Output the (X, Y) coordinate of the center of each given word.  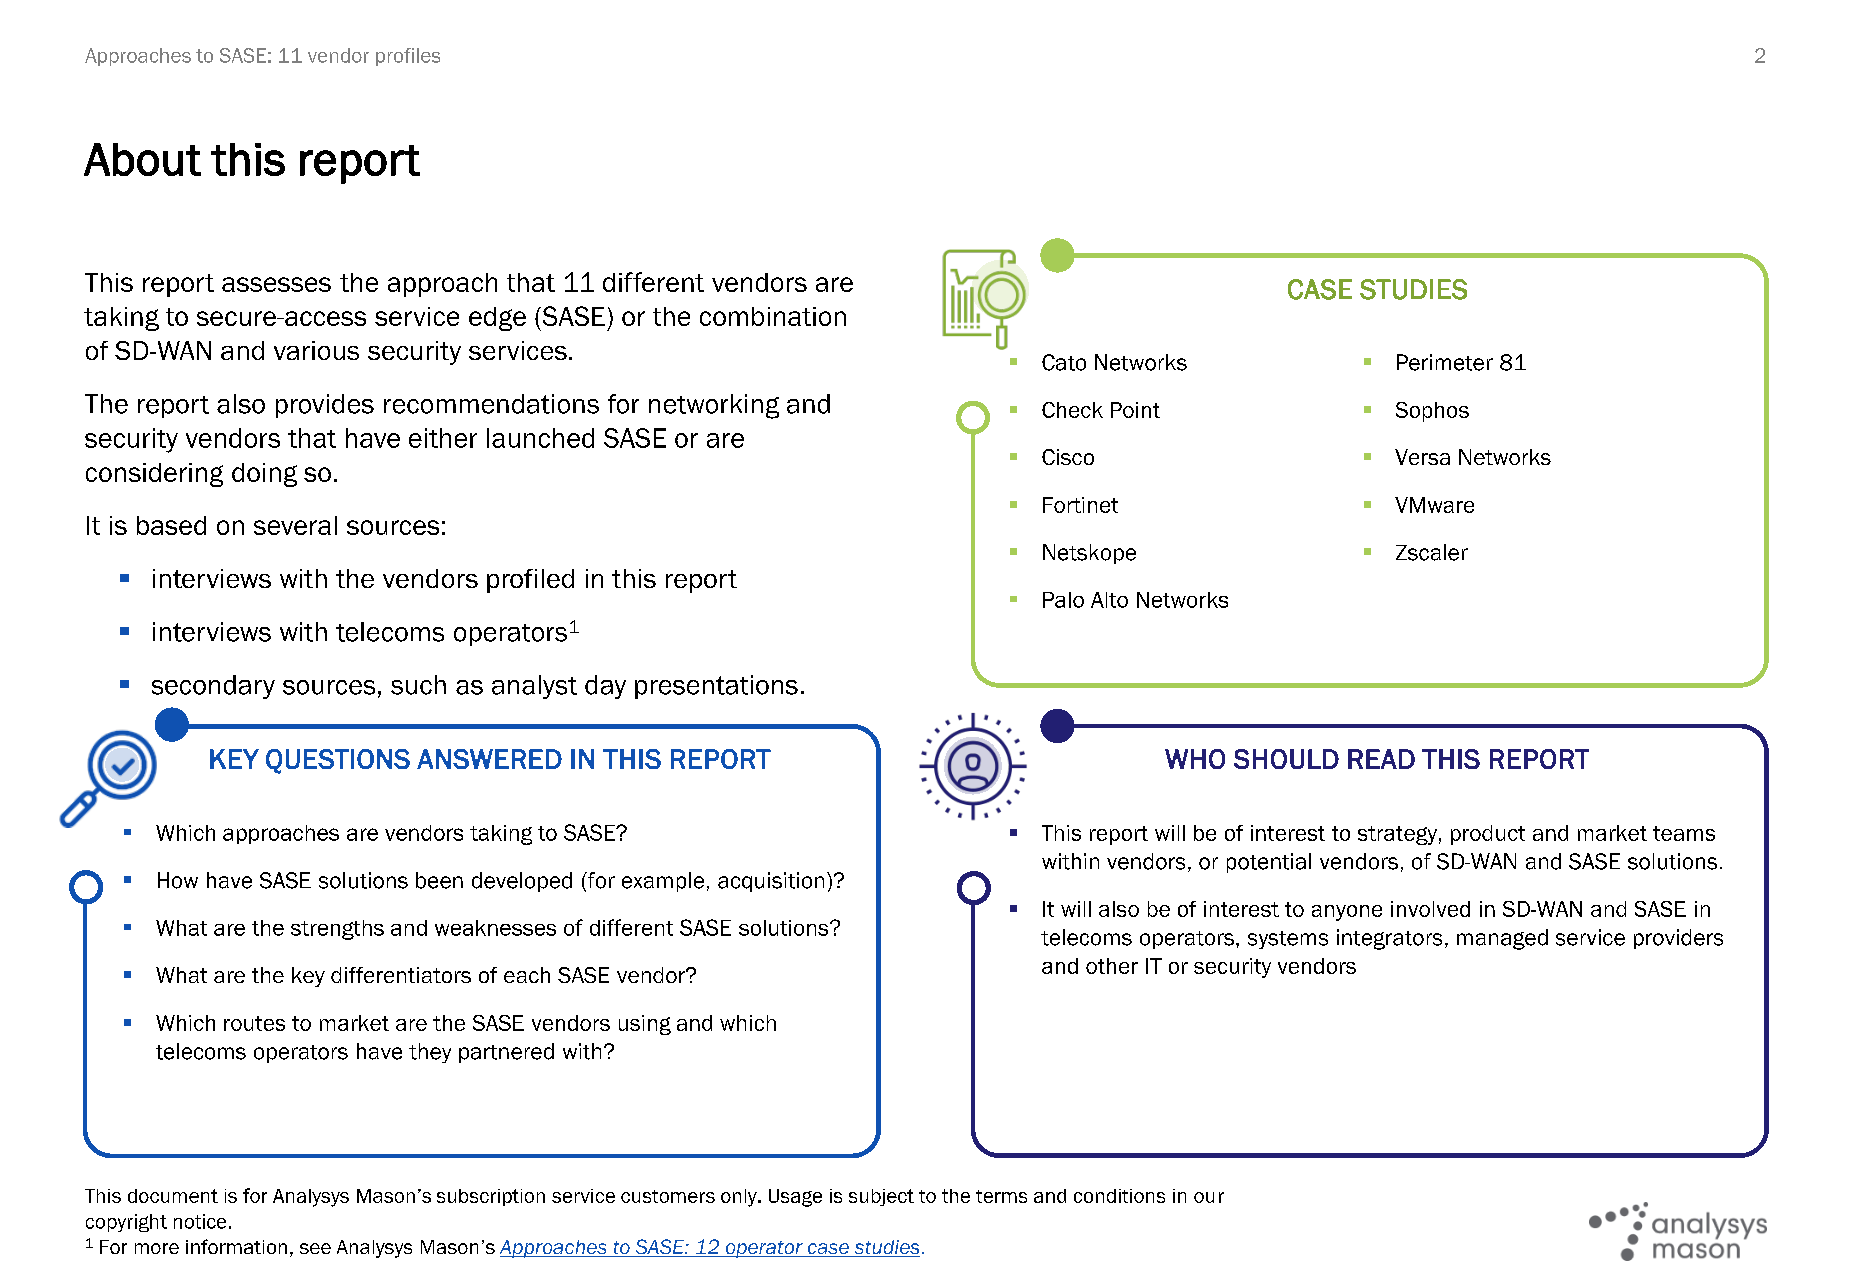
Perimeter (1445, 362)
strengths (337, 930)
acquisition (771, 882)
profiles (408, 57)
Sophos (1432, 412)
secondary (213, 687)
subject (881, 1197)
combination (773, 316)
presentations (716, 687)
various (316, 350)
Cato (1064, 362)
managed (1502, 939)
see (315, 1248)
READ (1381, 759)
